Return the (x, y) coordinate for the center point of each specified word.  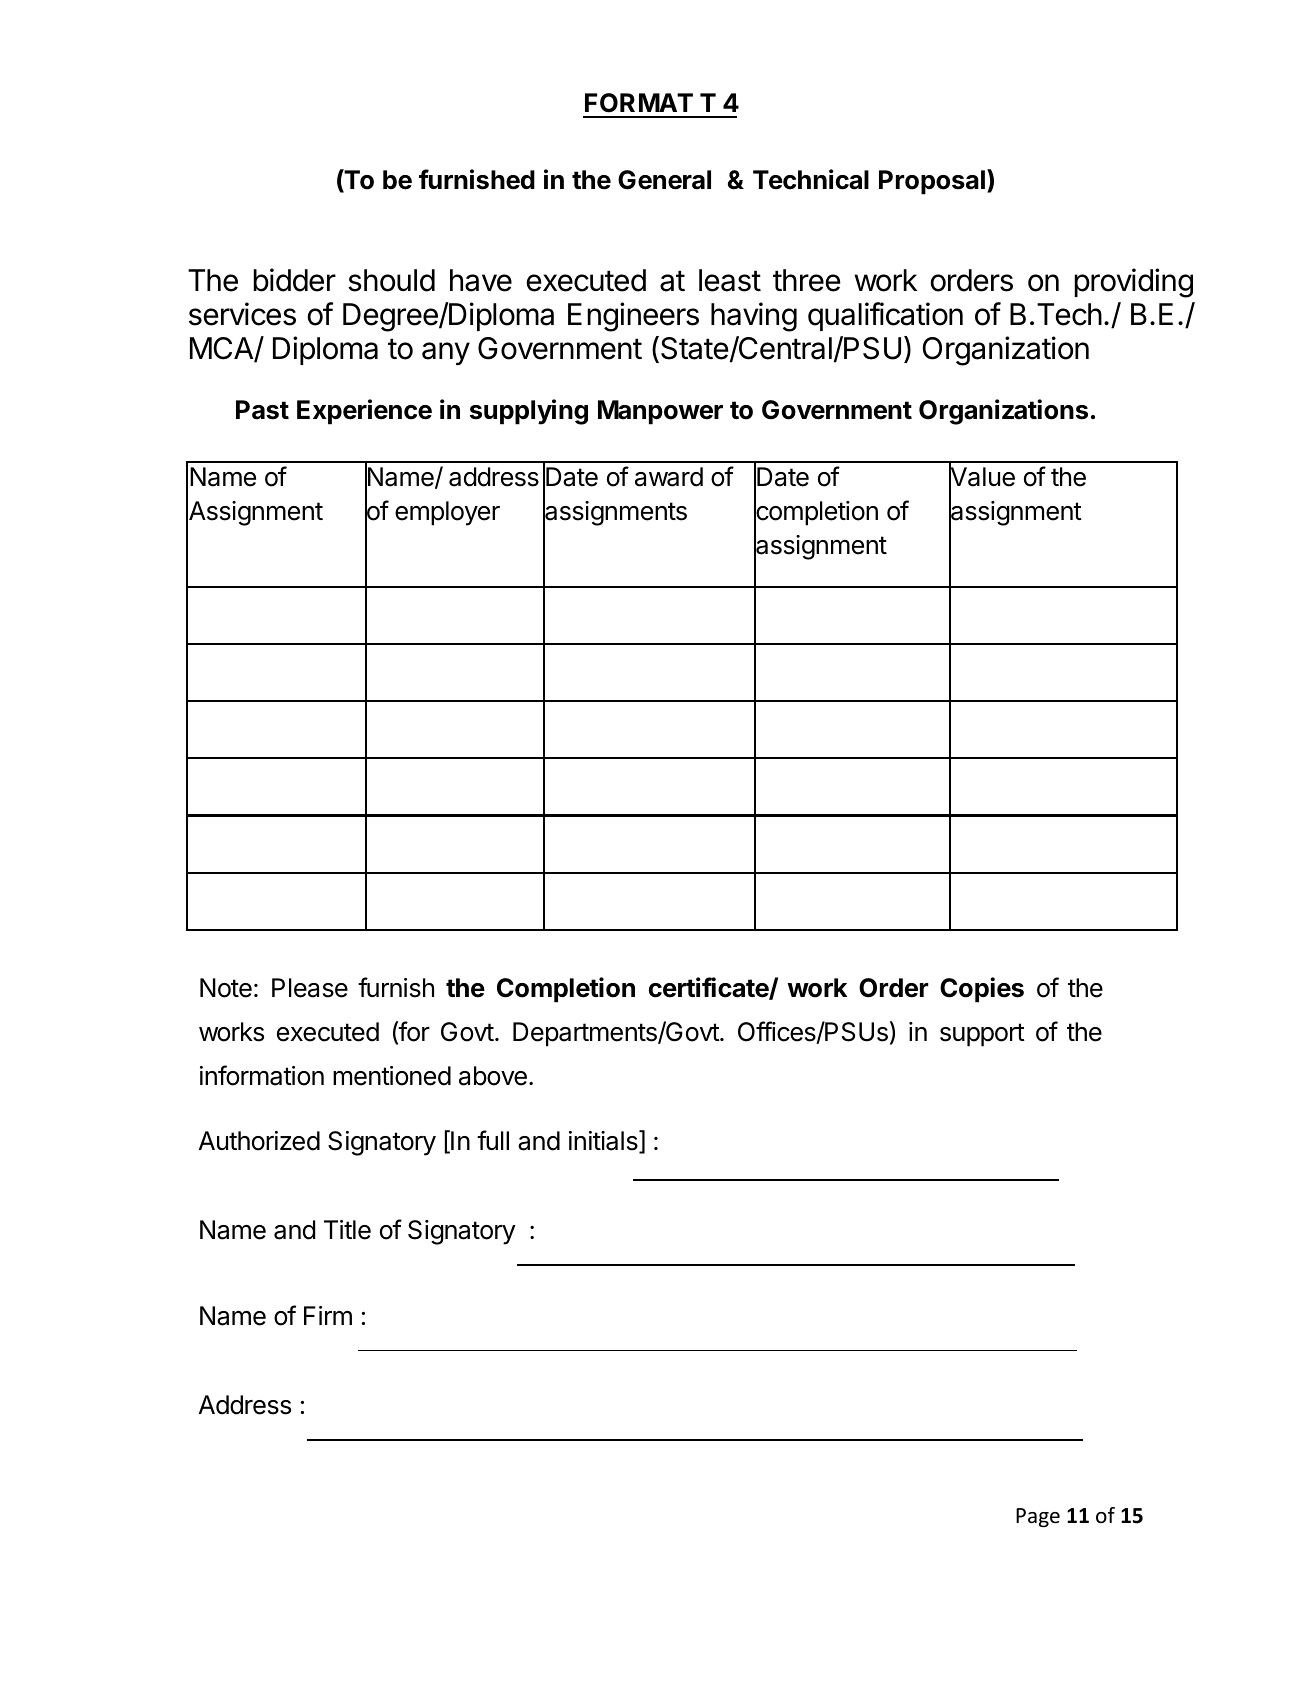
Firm (328, 1315)
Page (1038, 1517)
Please (310, 988)
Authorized (259, 1141)
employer (447, 513)
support (982, 1035)
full (493, 1140)
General (664, 180)
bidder (294, 280)
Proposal (932, 182)
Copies (982, 990)
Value (982, 478)
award (669, 477)
